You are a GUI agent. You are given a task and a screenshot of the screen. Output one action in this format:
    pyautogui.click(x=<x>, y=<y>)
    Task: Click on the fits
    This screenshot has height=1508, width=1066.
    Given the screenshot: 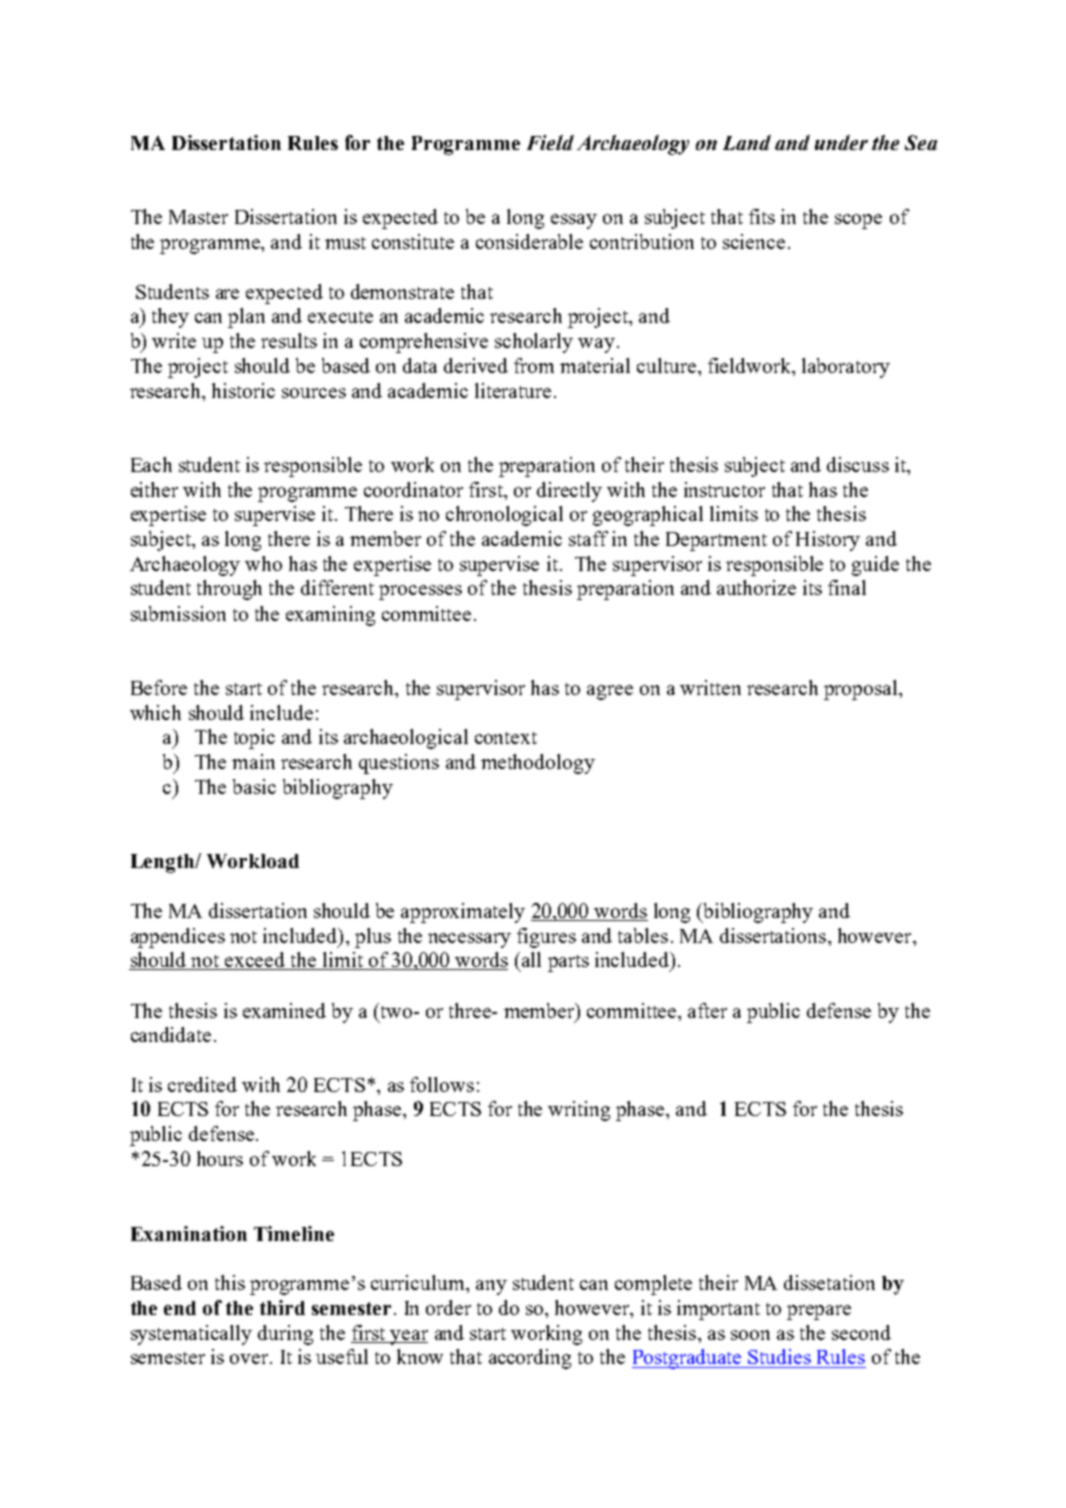 What is the action you would take?
    pyautogui.click(x=762, y=216)
